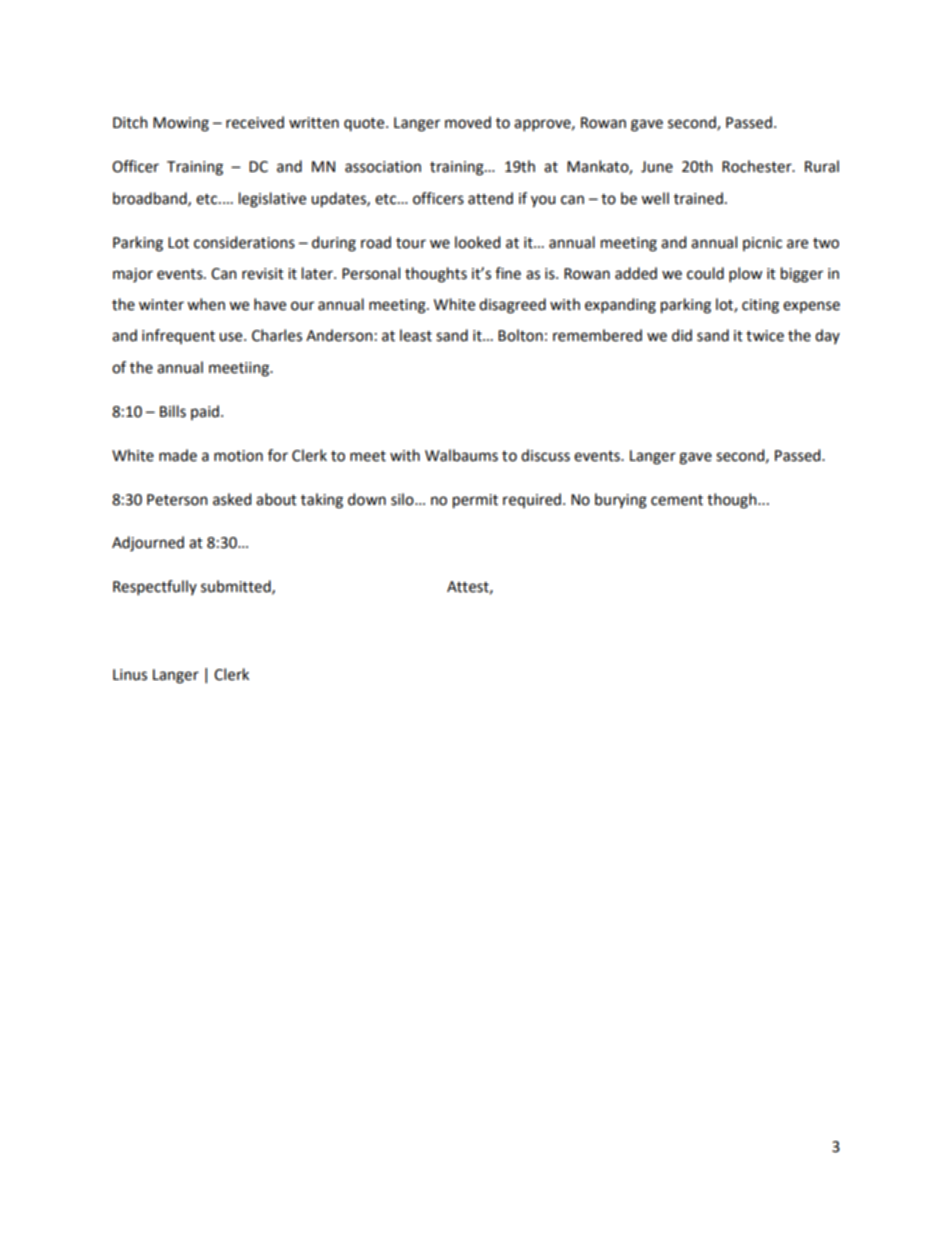 Image resolution: width=952 pixels, height=1233 pixels. I want to click on Respectfully, so click(155, 587).
